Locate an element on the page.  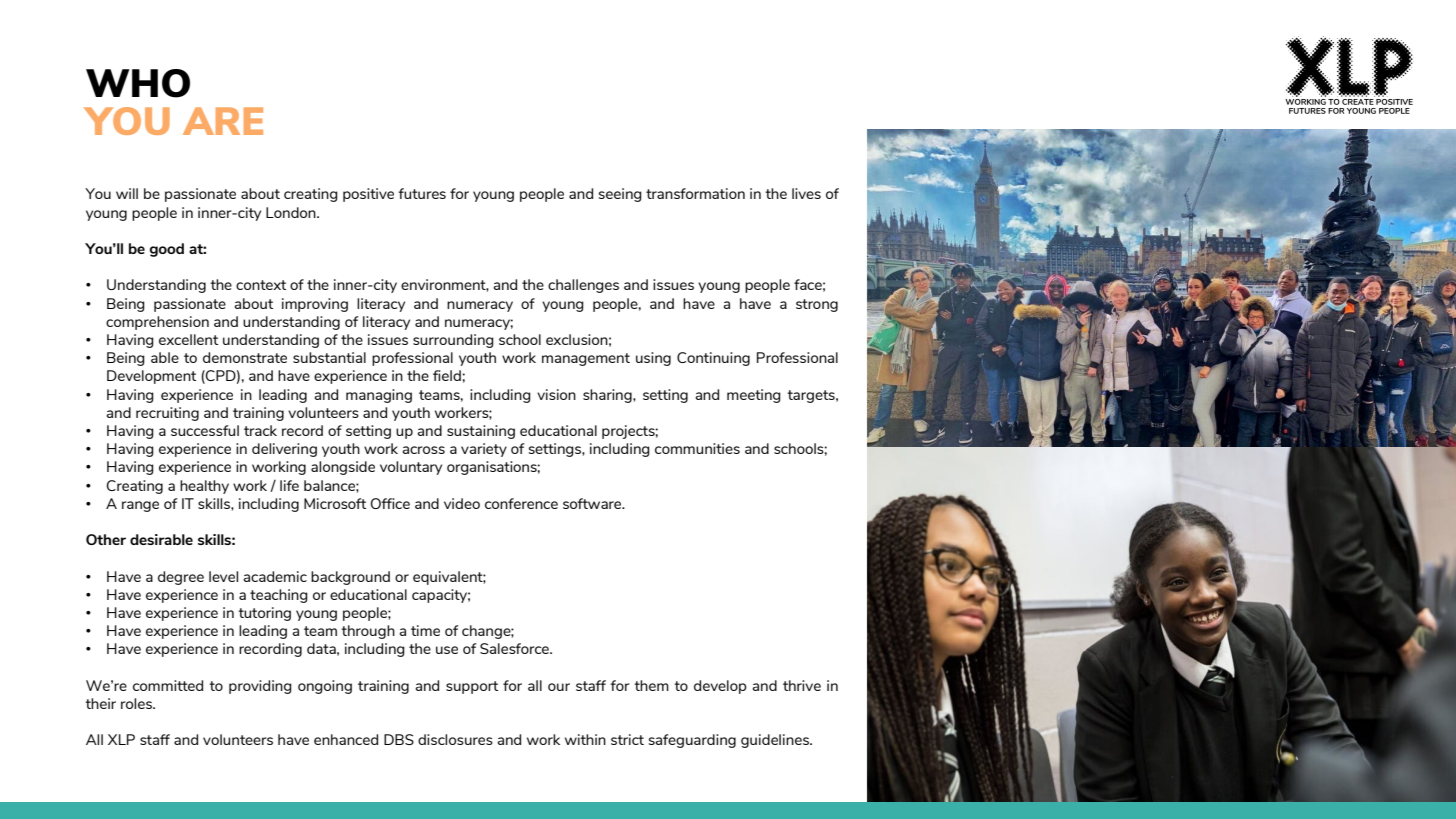
voluntary is located at coordinates (411, 468).
